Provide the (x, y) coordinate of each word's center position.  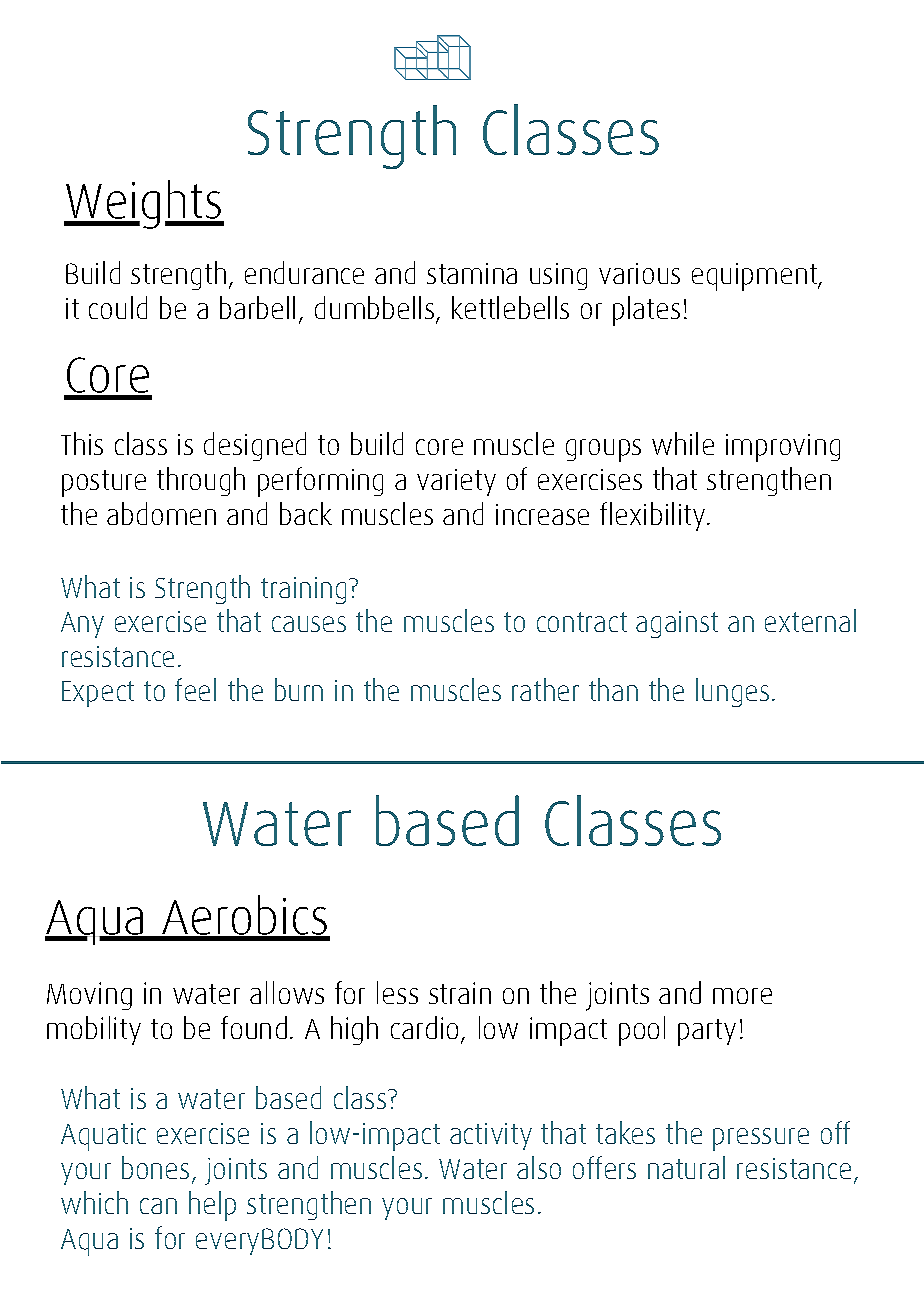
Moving (89, 996)
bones (155, 1167)
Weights (143, 204)
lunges (732, 692)
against (677, 624)
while (683, 443)
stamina (472, 273)
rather (545, 689)
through (201, 481)
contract (582, 622)
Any (82, 625)
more (742, 996)
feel (195, 689)
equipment (755, 277)
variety (456, 482)
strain (460, 993)
